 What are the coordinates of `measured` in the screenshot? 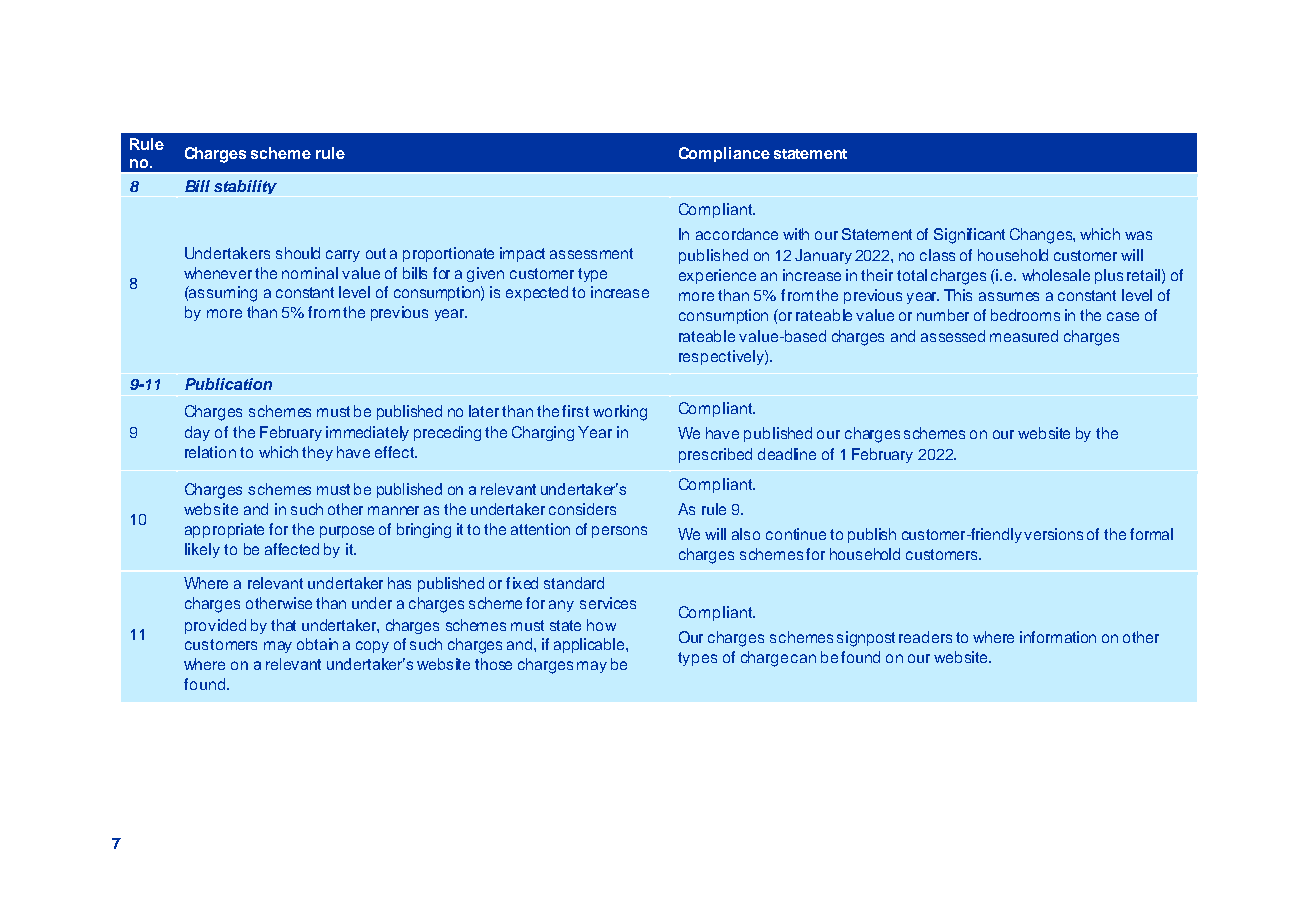 It's located at (1024, 336).
